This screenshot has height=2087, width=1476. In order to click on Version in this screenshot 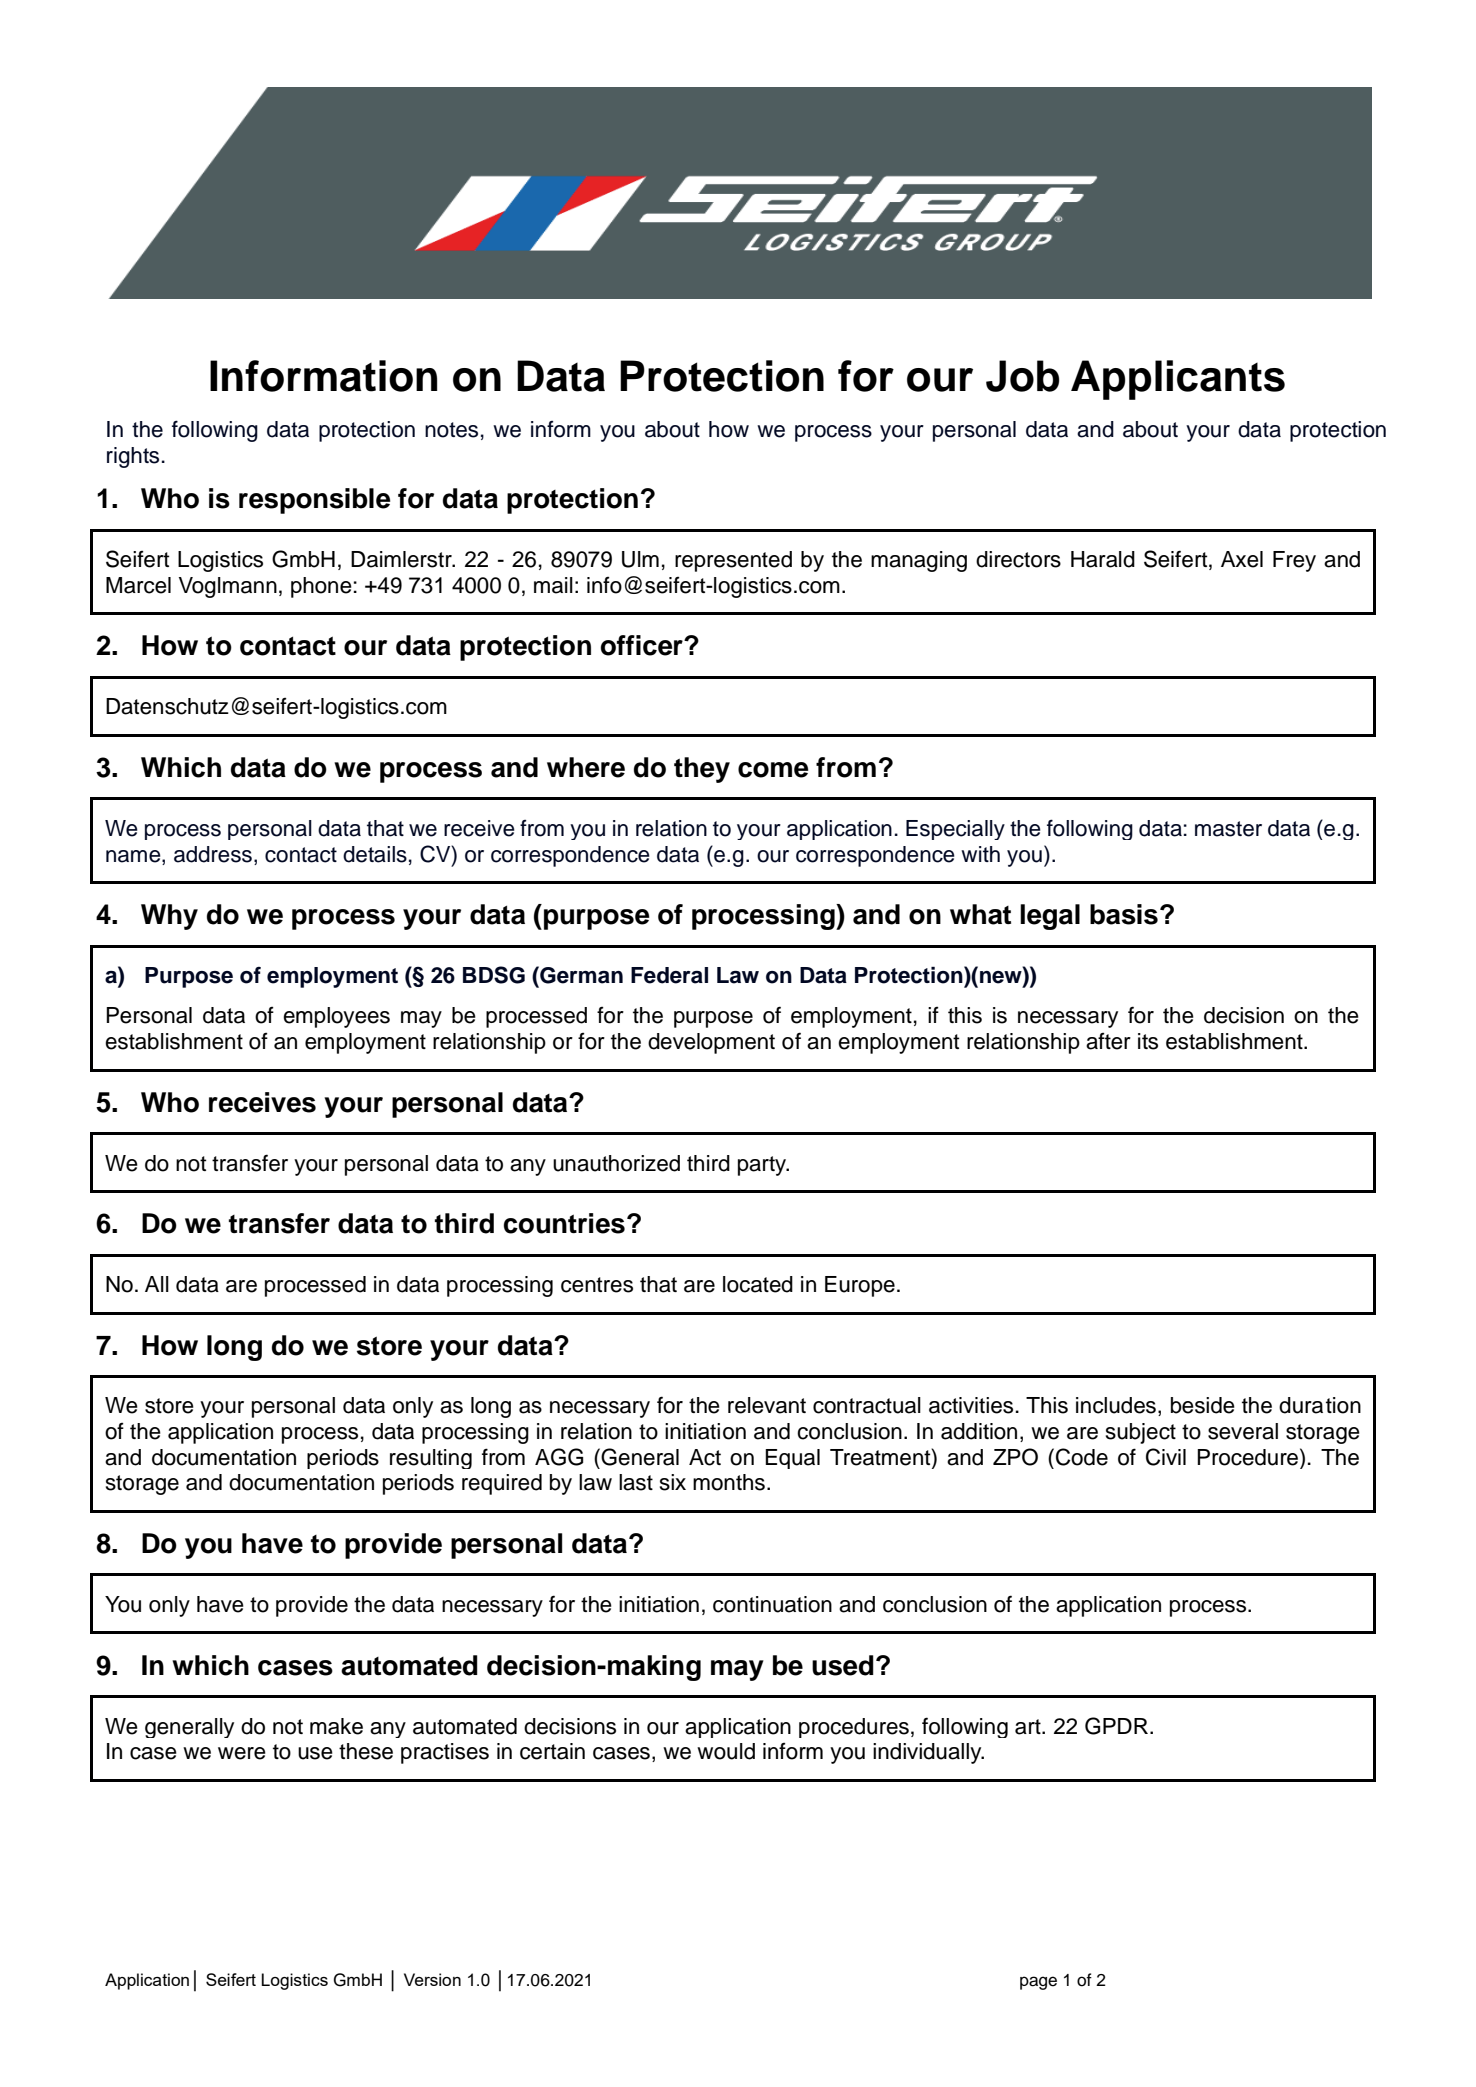, I will do `click(432, 1979)`.
